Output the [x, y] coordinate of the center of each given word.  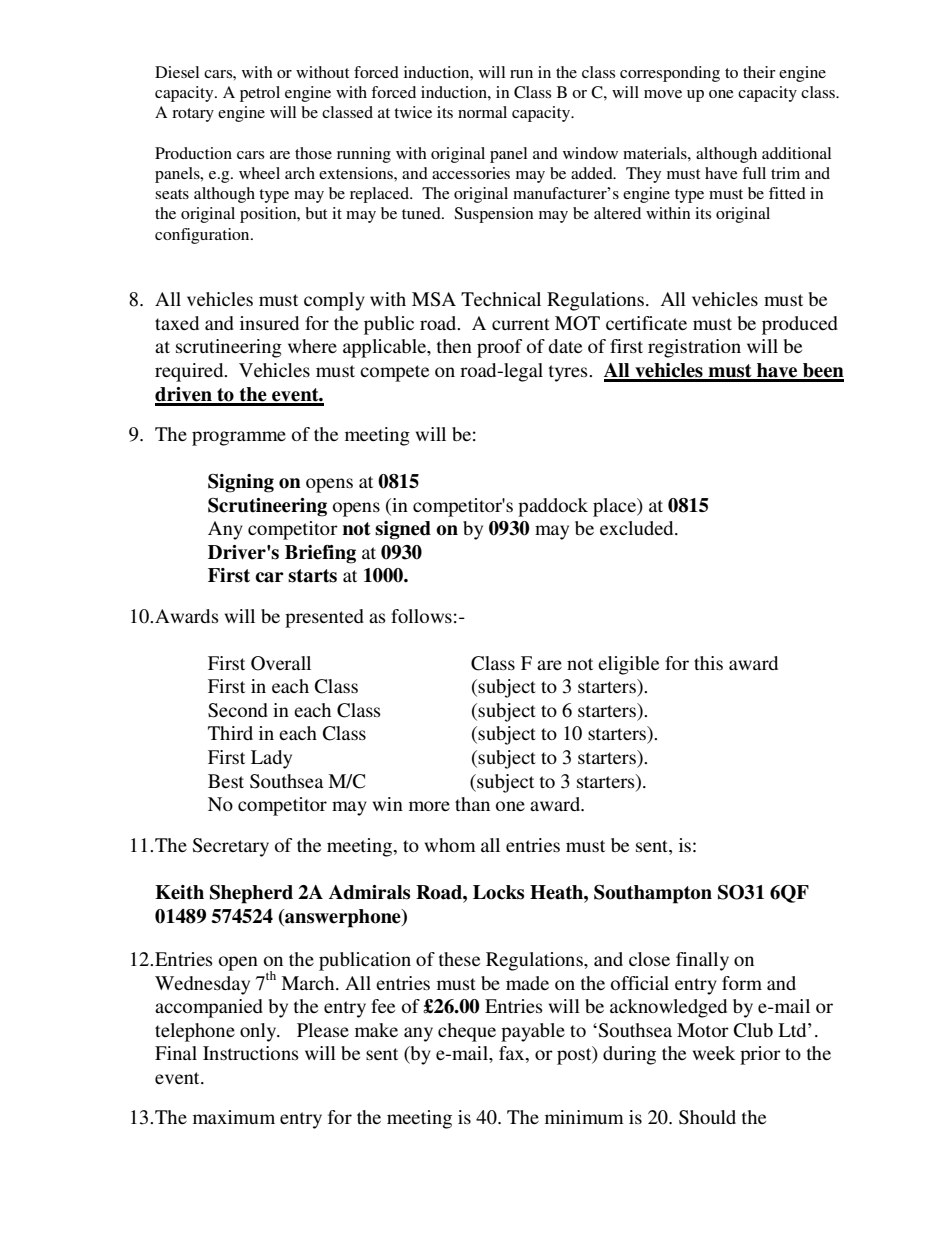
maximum [234, 1117]
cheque [467, 1032]
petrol [260, 94]
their [759, 72]
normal [482, 112]
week [713, 1053]
